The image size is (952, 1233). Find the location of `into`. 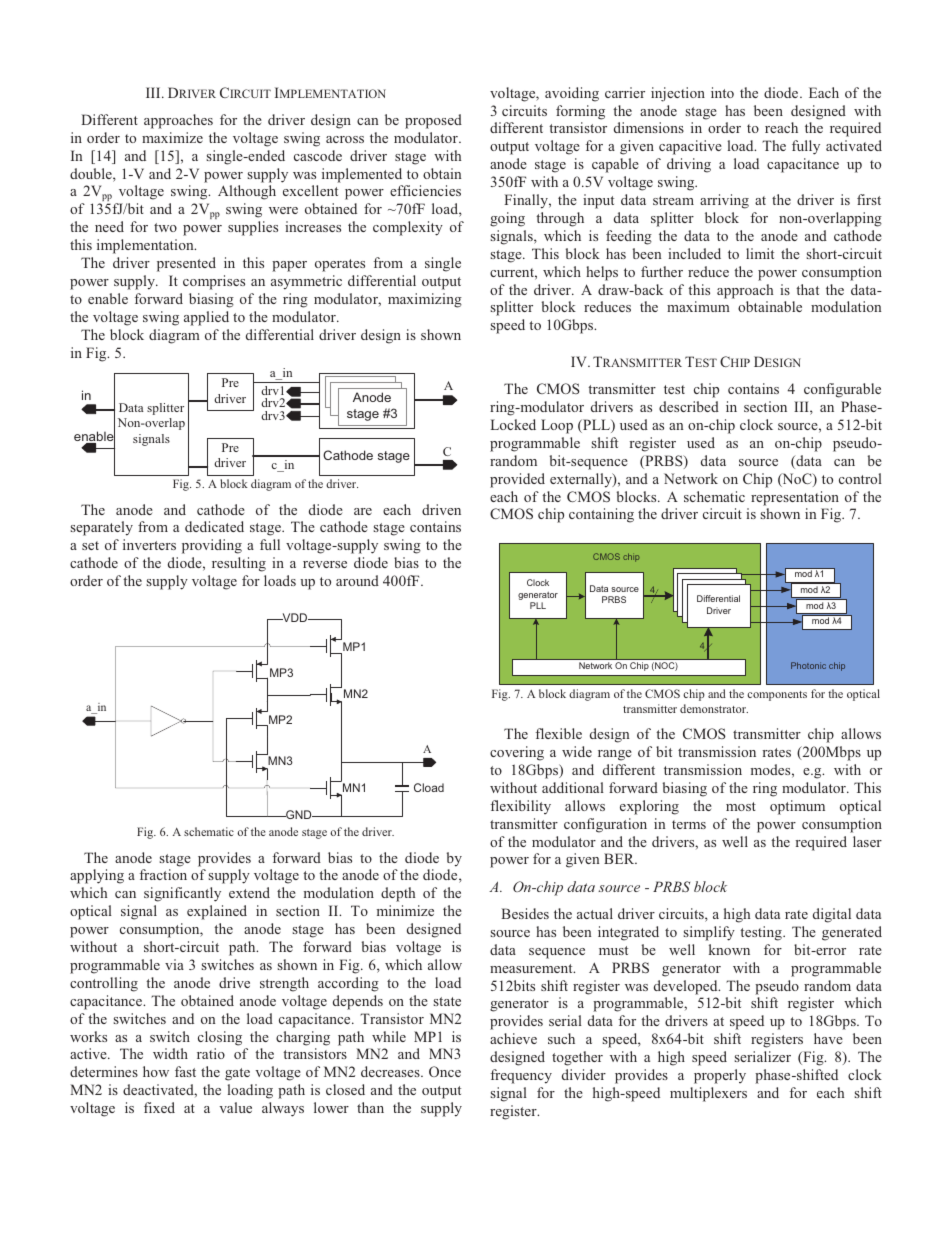

into is located at coordinates (722, 92).
